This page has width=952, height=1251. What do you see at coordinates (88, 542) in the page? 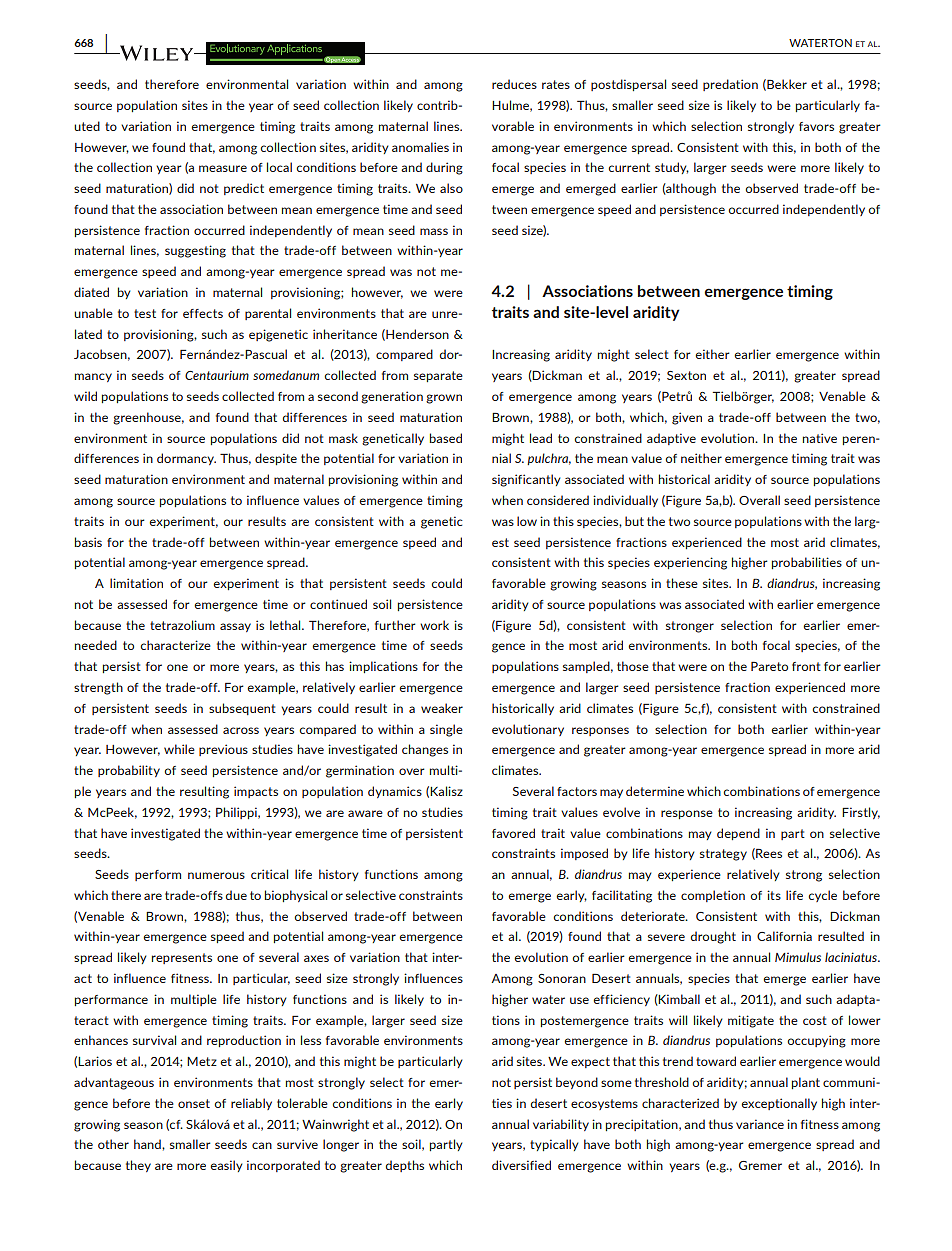
I see `basis` at bounding box center [88, 542].
